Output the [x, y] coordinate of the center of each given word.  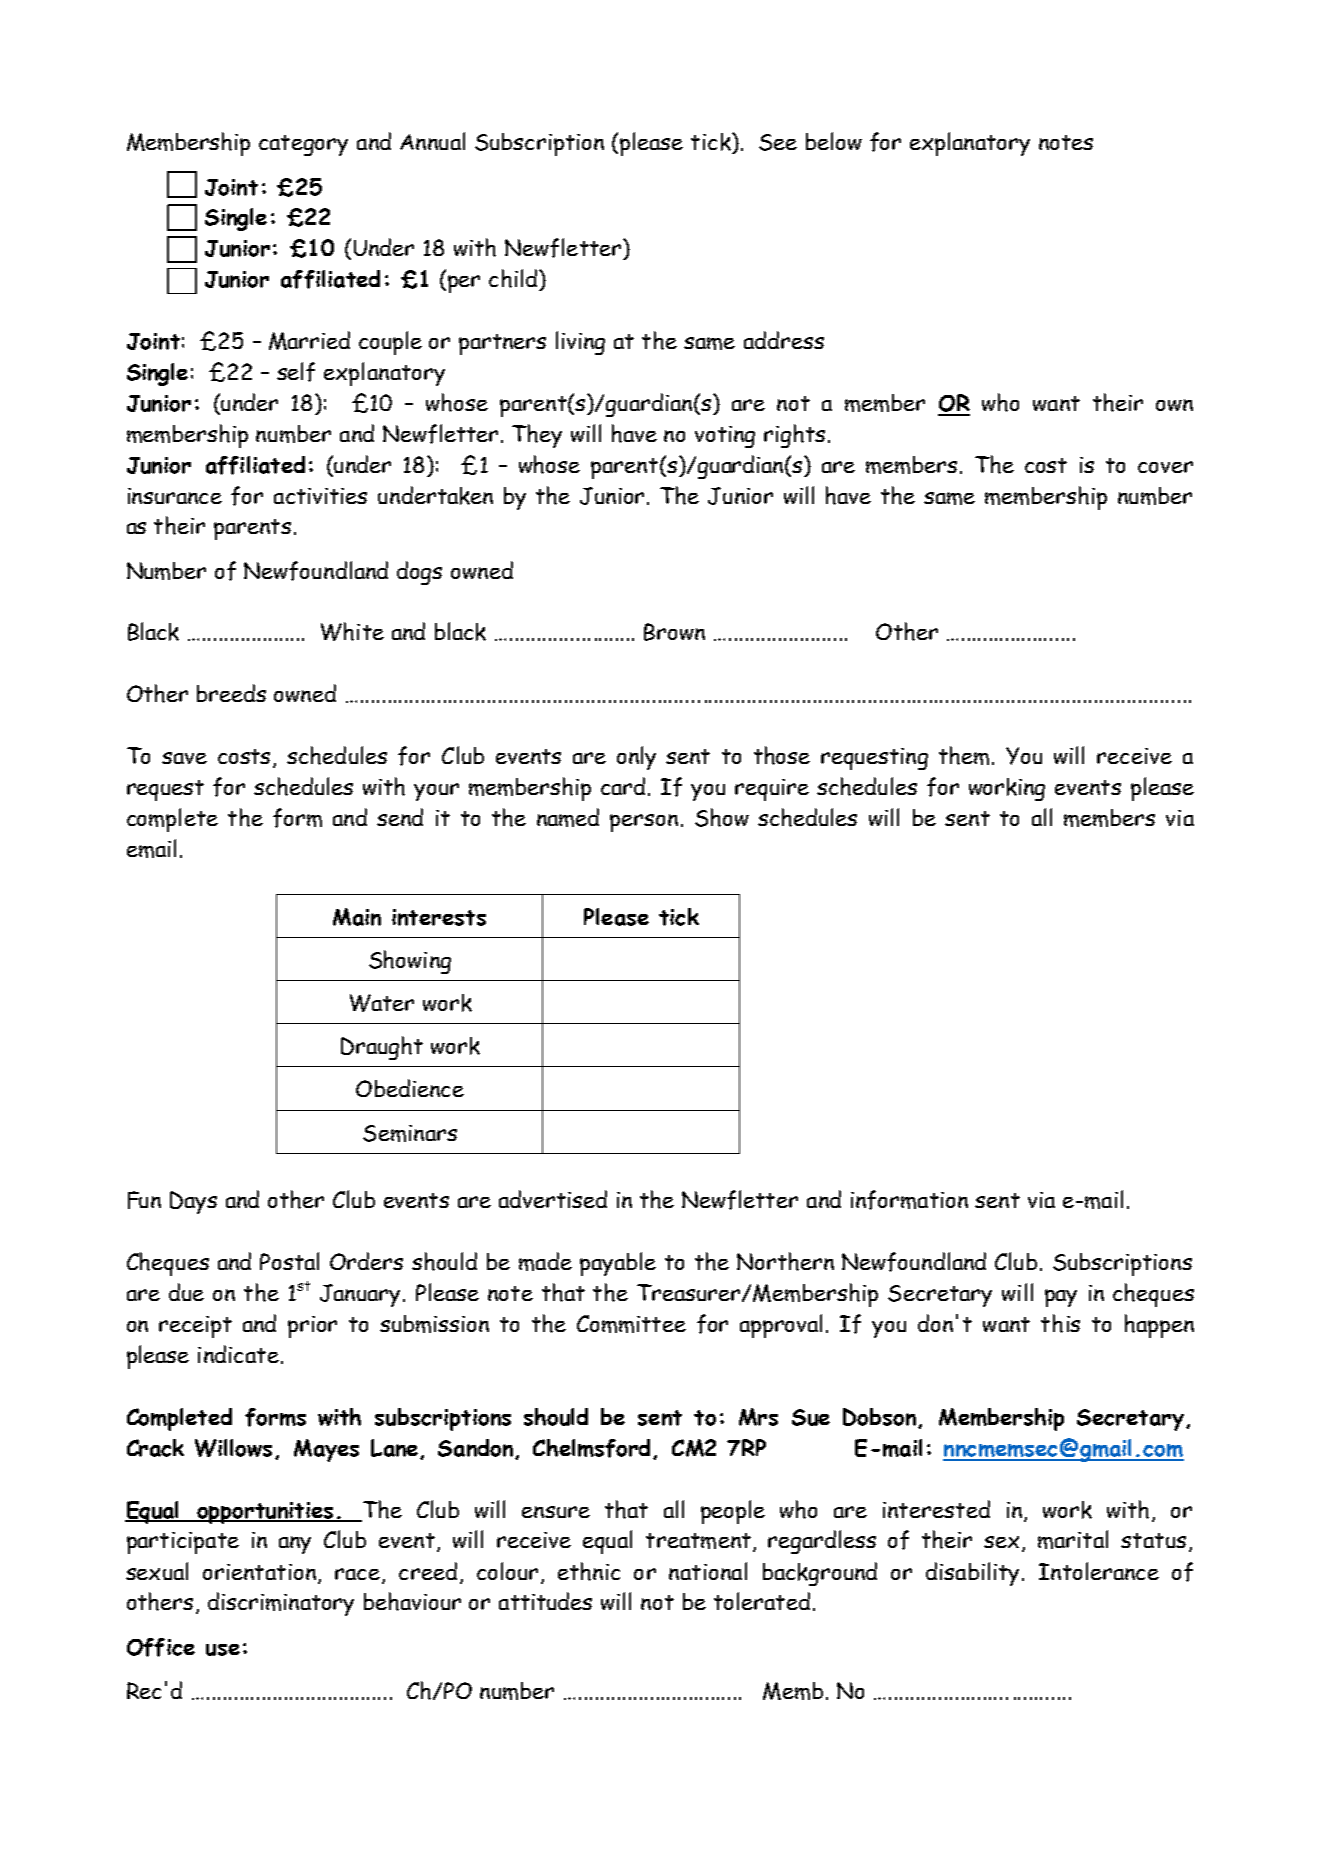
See [778, 142]
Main [357, 917]
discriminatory [281, 1604]
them [966, 755]
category [303, 145]
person [644, 823]
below [834, 141]
